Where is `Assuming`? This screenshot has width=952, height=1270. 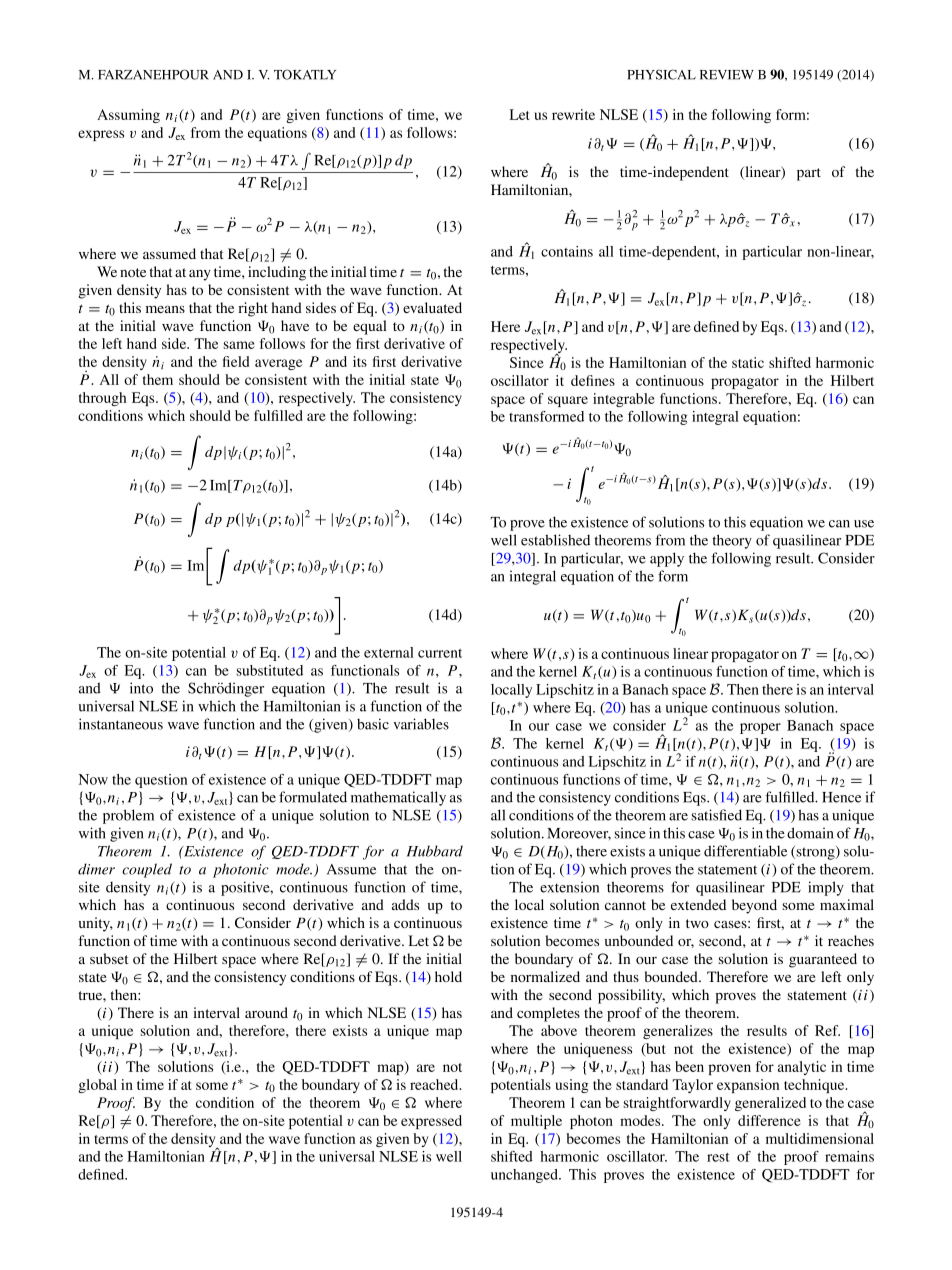
Assuming is located at coordinates (128, 116).
